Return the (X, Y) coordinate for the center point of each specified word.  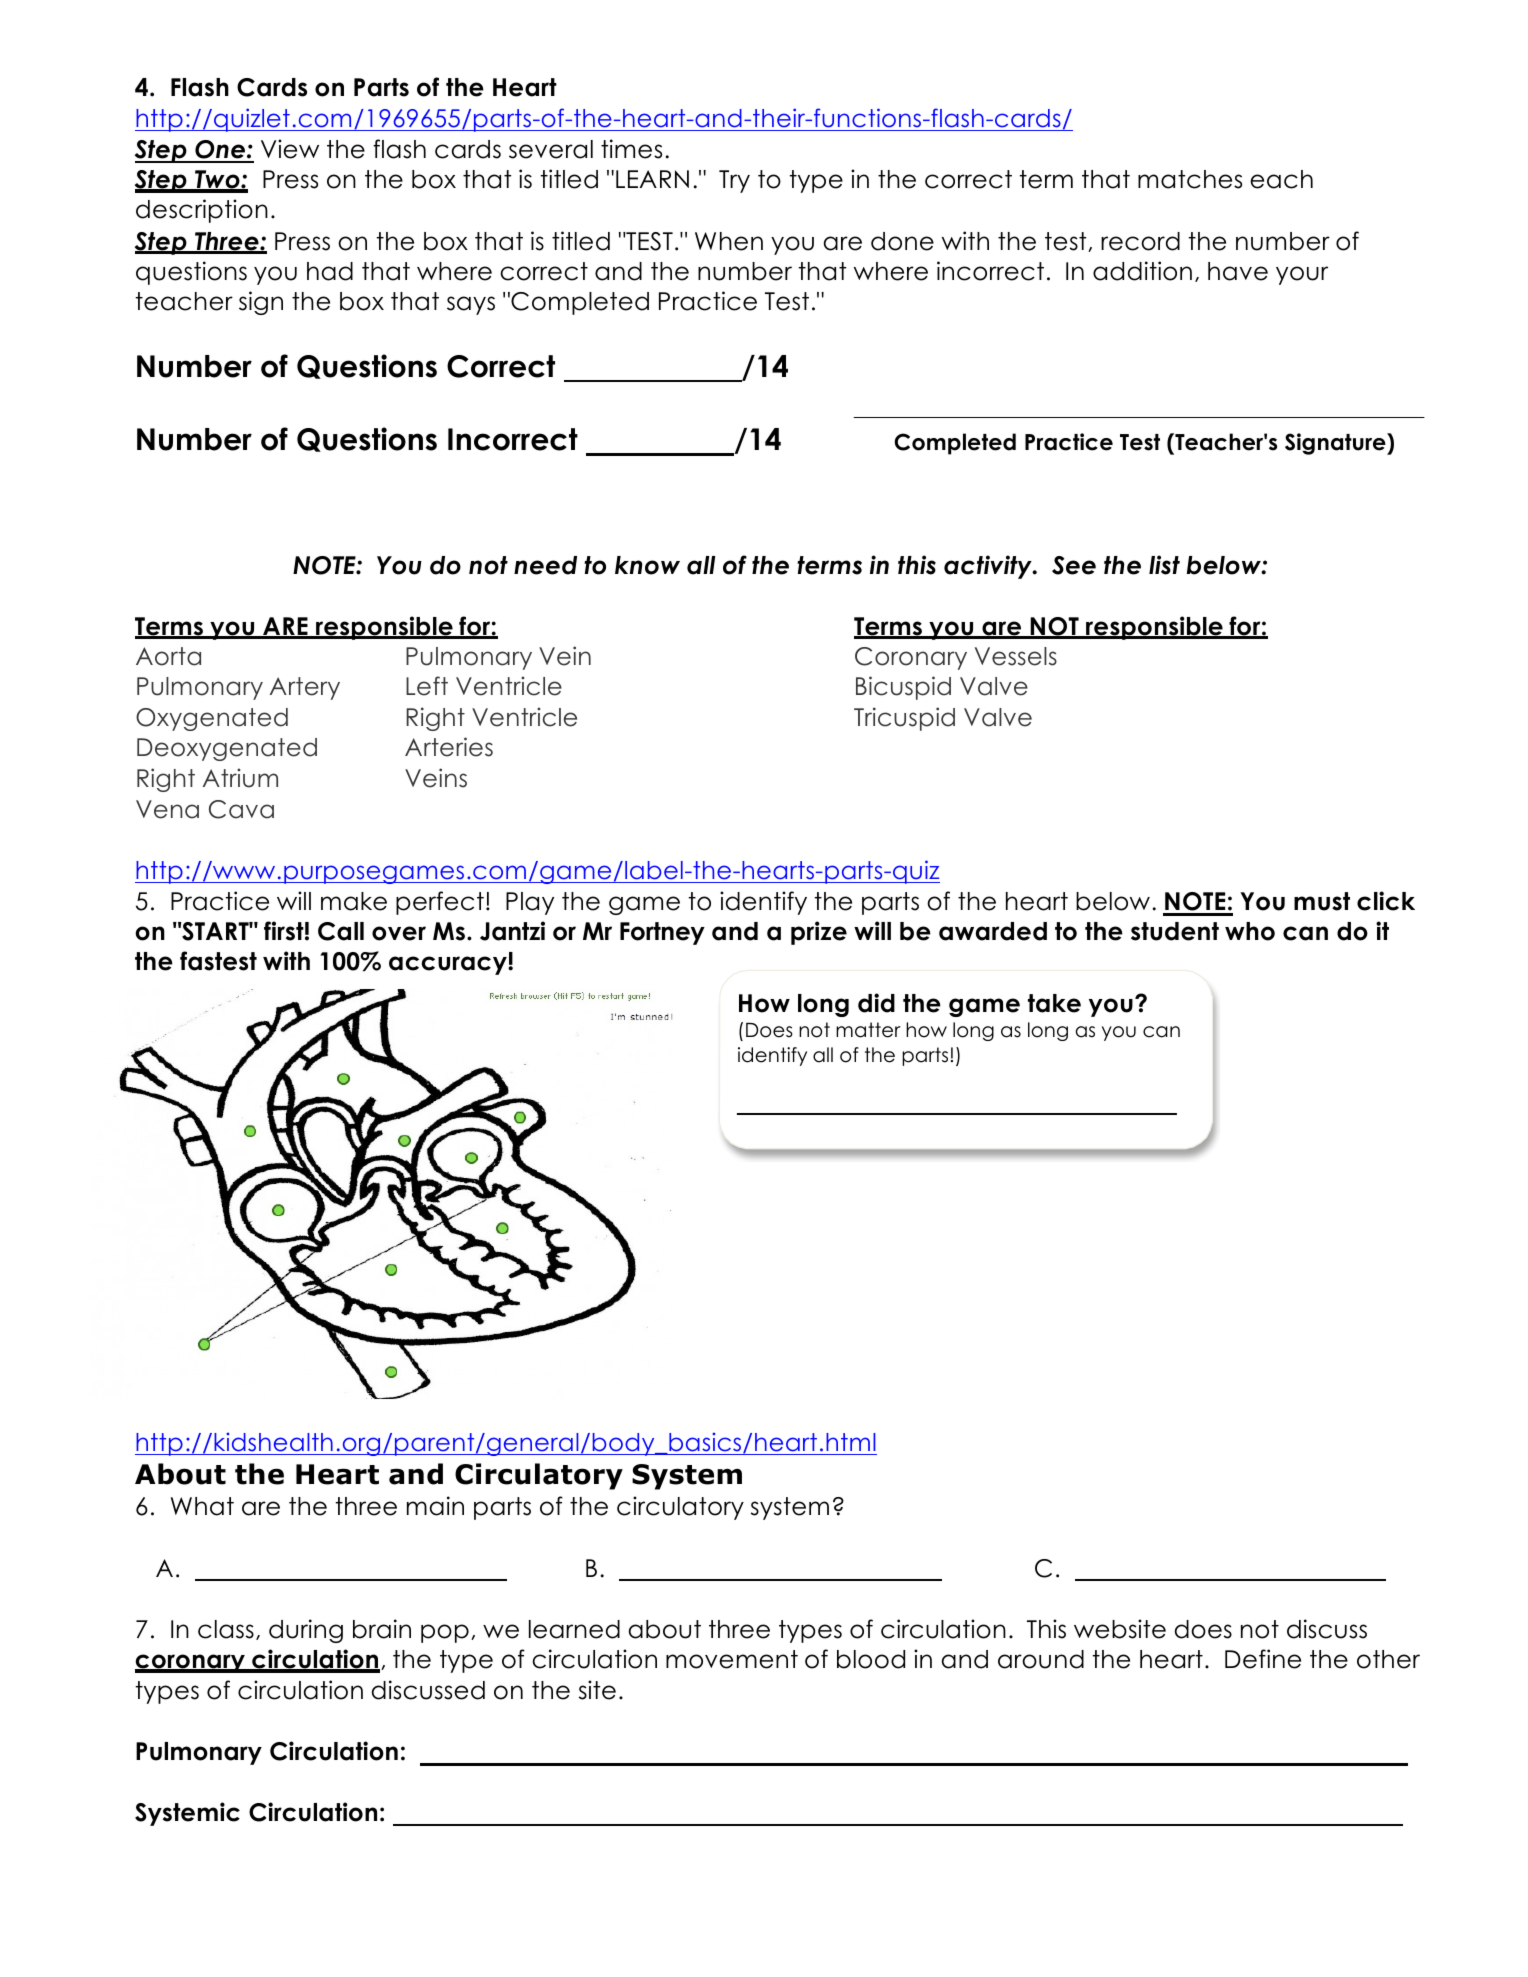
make (354, 901)
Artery (305, 688)
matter (868, 1030)
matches (1190, 179)
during (306, 1631)
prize (819, 933)
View (290, 149)
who (1250, 931)
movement (732, 1659)
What (202, 1506)
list (1164, 565)
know (647, 565)
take (1054, 1003)
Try (734, 181)
